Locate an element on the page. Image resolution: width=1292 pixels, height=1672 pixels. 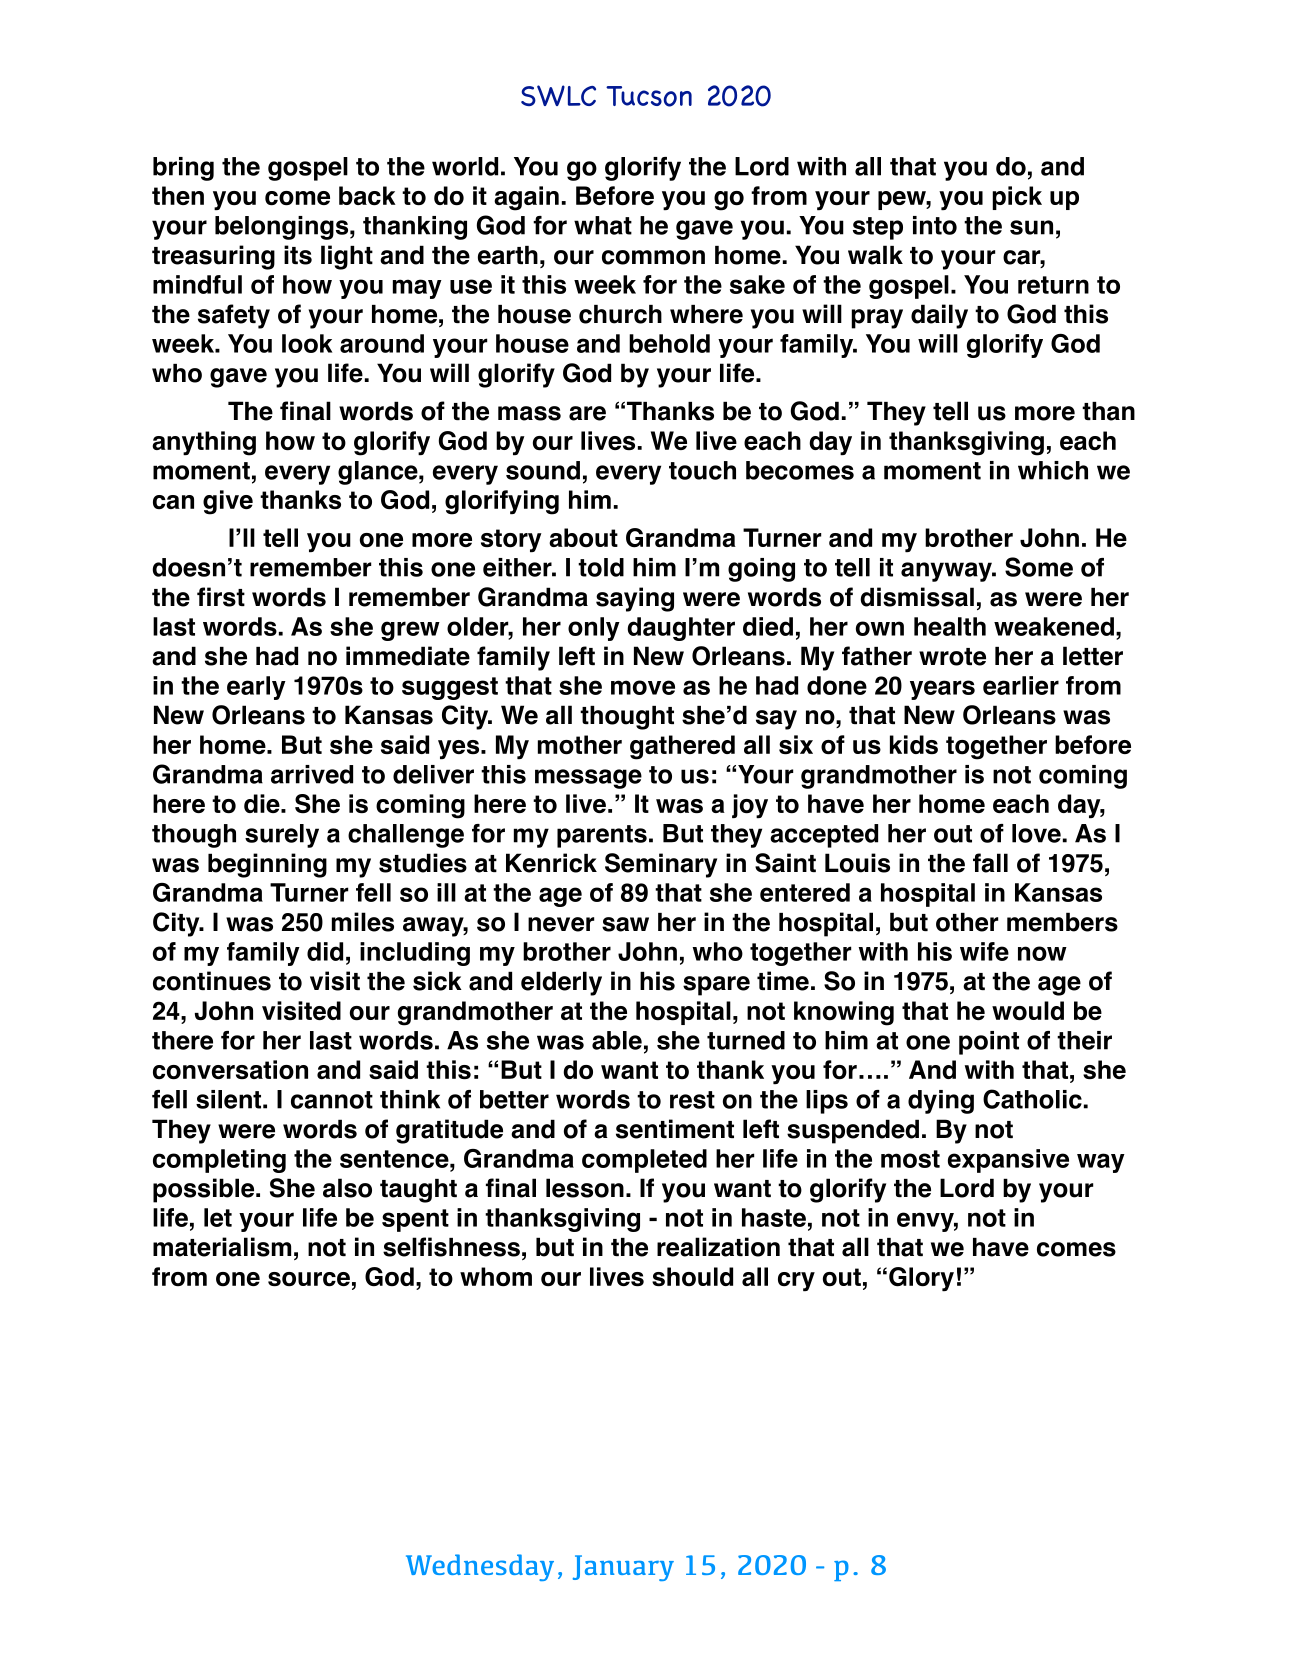
January is located at coordinates (623, 1568).
